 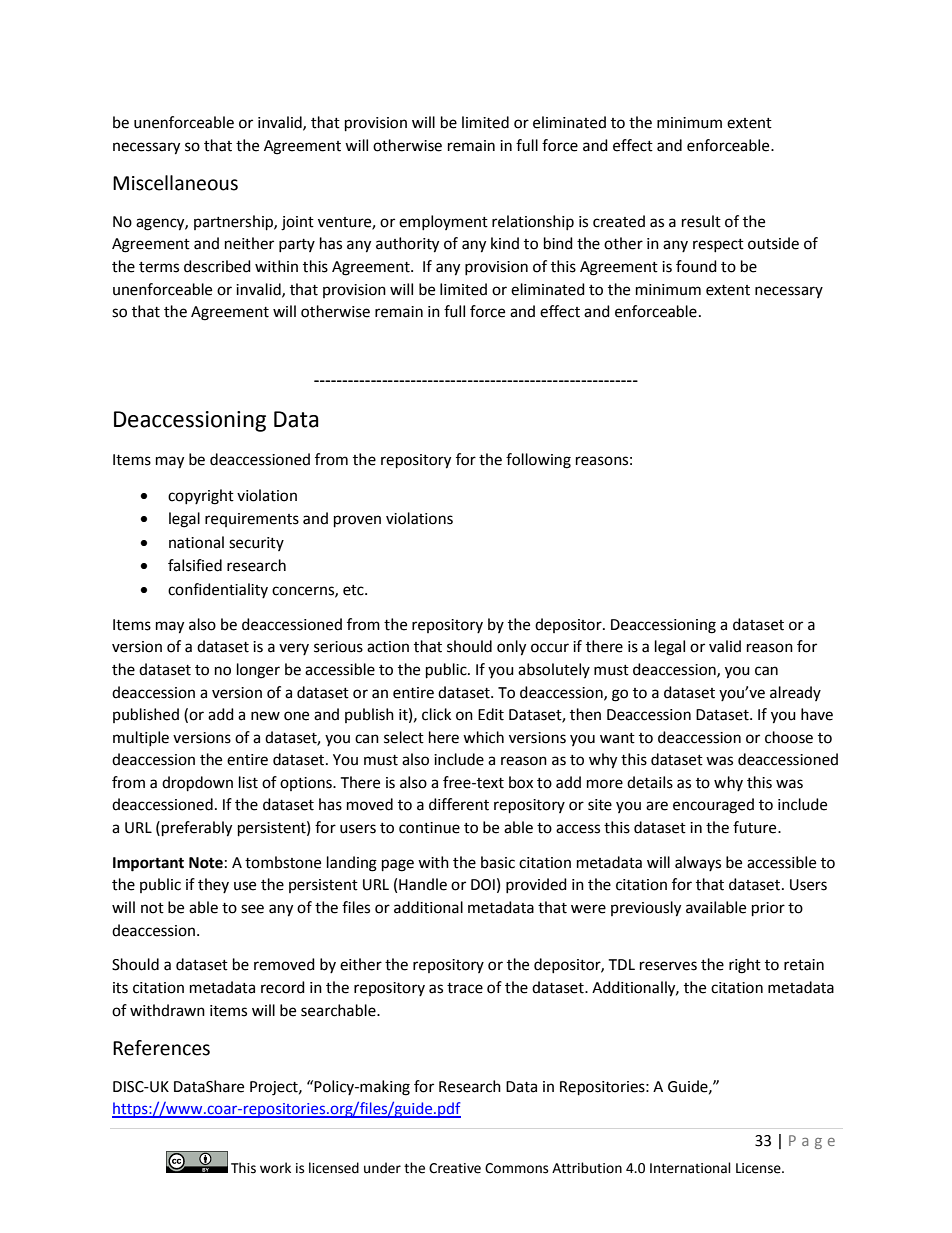 I want to click on only, so click(x=511, y=648).
